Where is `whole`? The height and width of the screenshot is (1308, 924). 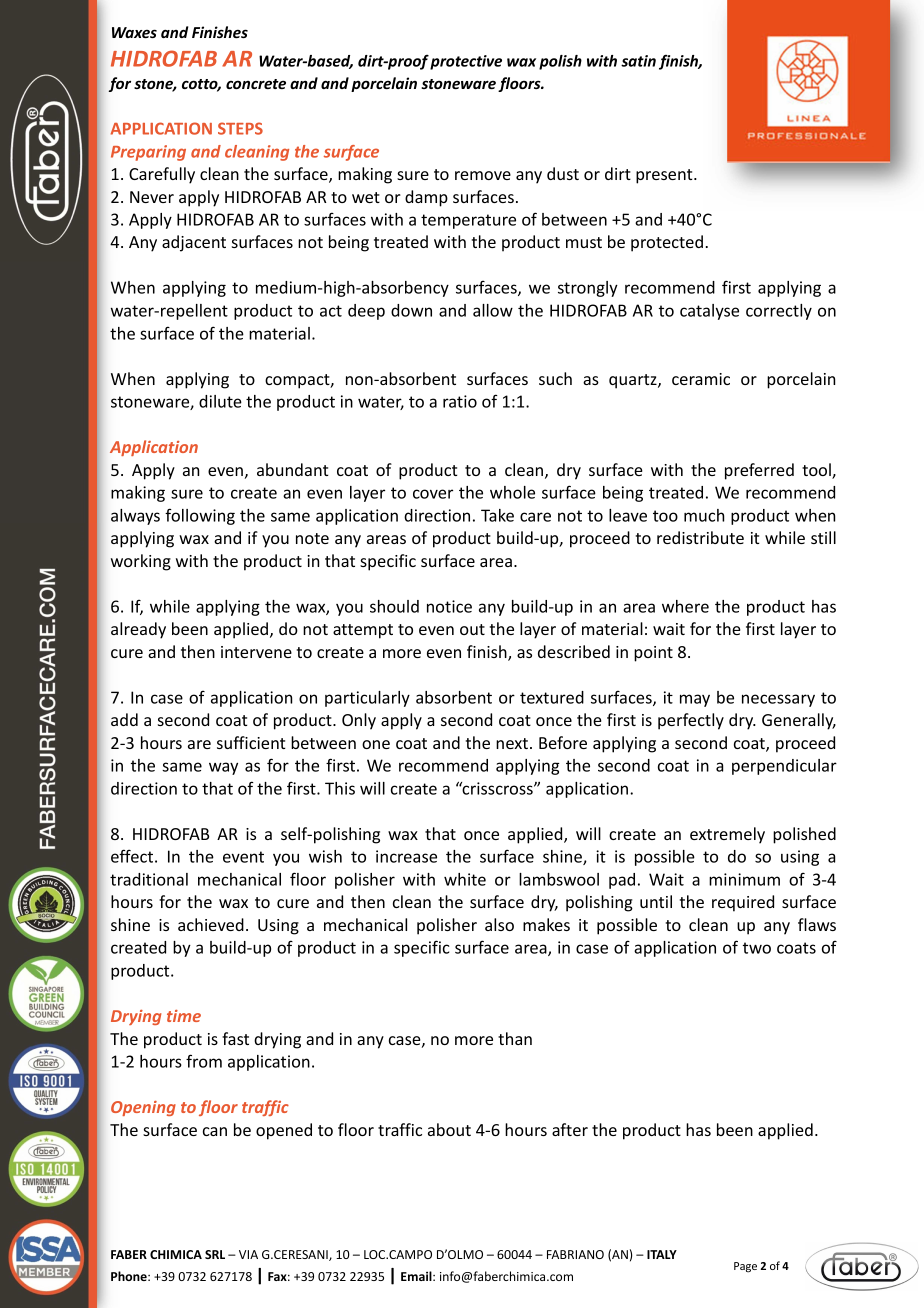 whole is located at coordinates (512, 492).
